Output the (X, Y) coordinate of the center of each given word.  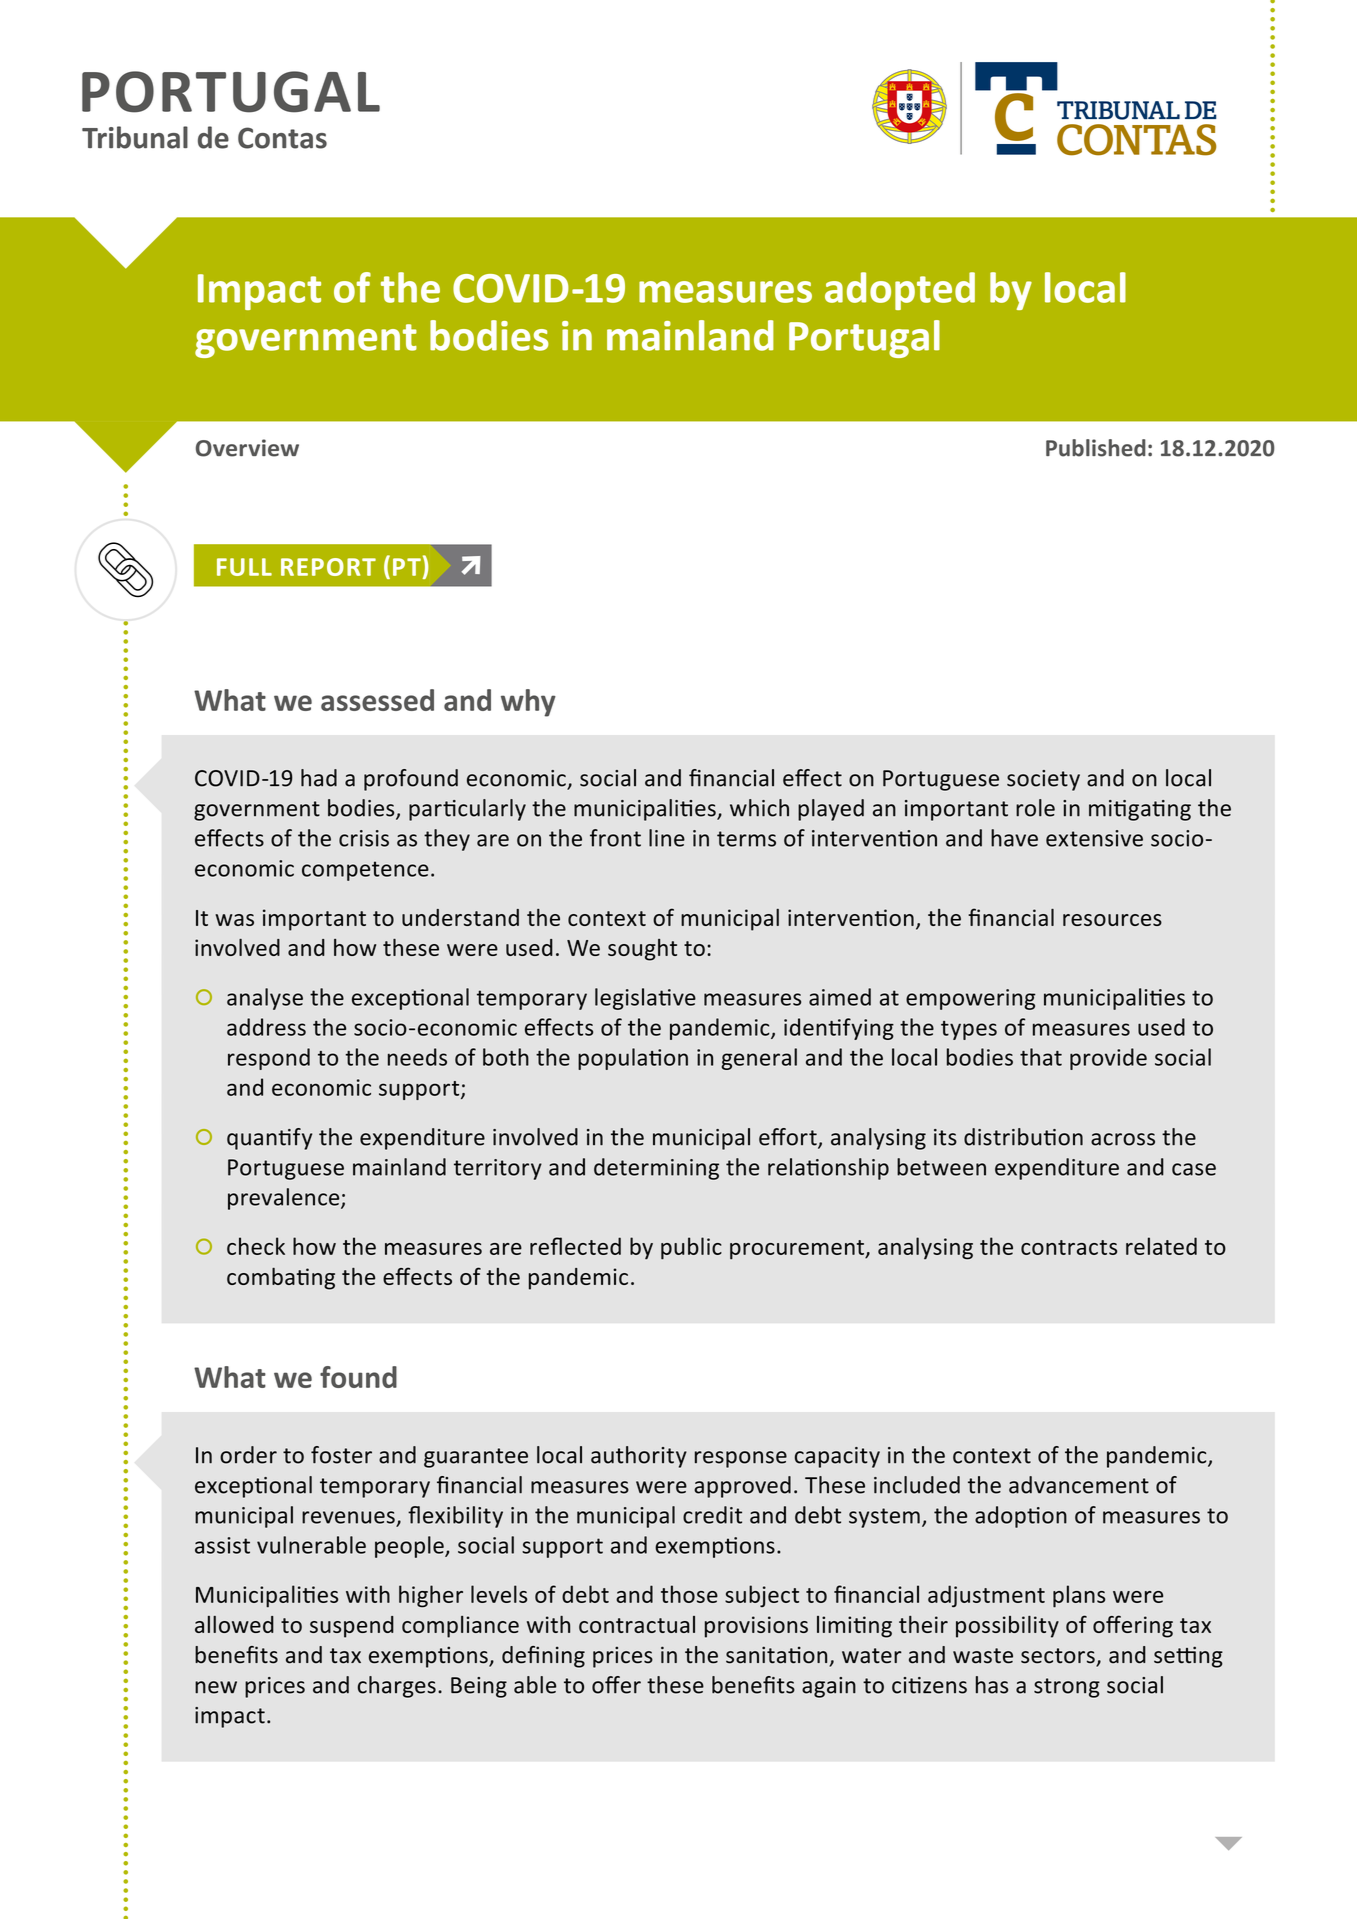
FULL (244, 567)
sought (642, 950)
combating (281, 1279)
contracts (1069, 1247)
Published (1096, 448)
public (691, 1248)
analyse (265, 999)
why (528, 703)
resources (1112, 920)
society (1043, 780)
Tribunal (135, 137)
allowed (234, 1624)
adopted (900, 291)
